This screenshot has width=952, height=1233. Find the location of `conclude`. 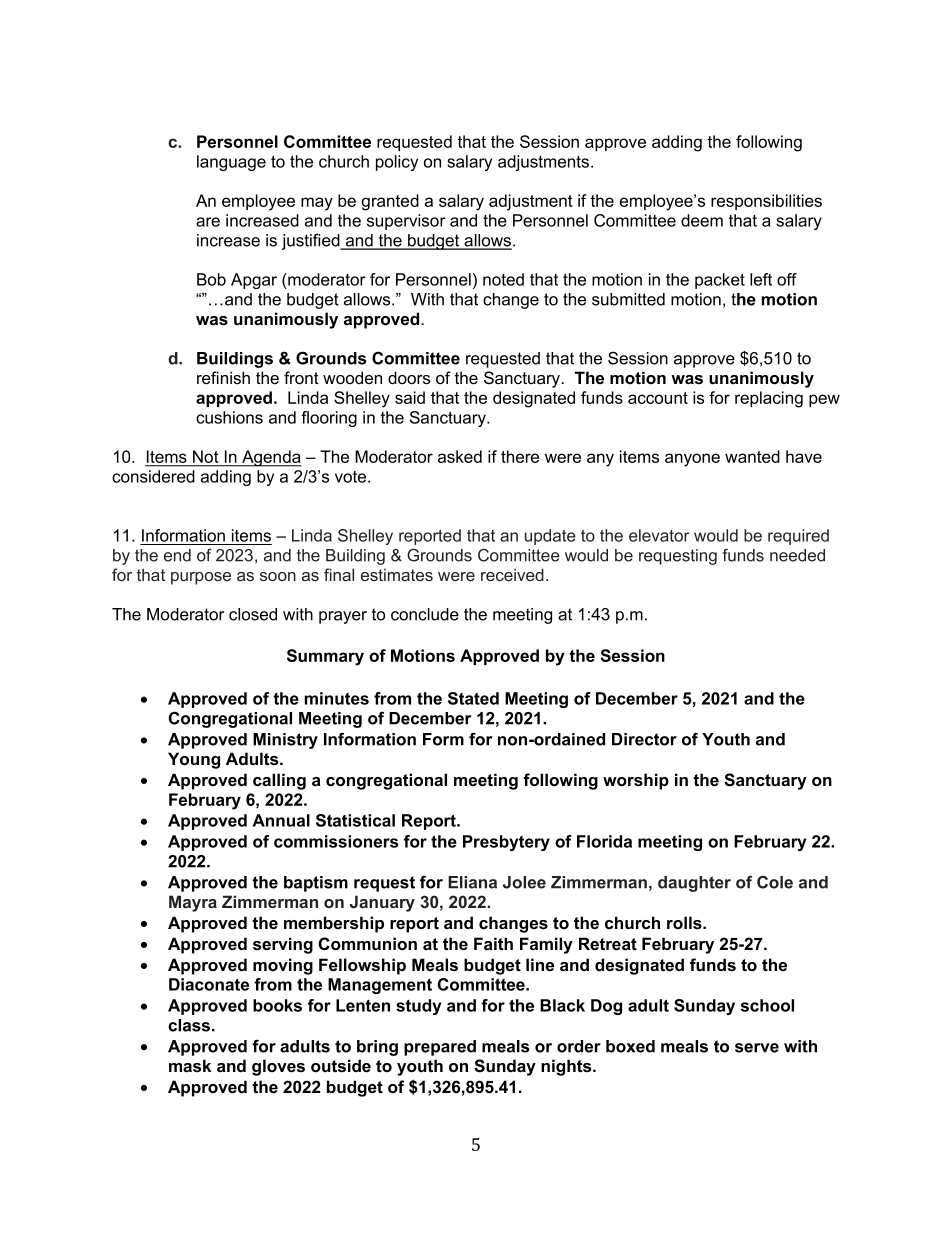

conclude is located at coordinates (425, 614).
